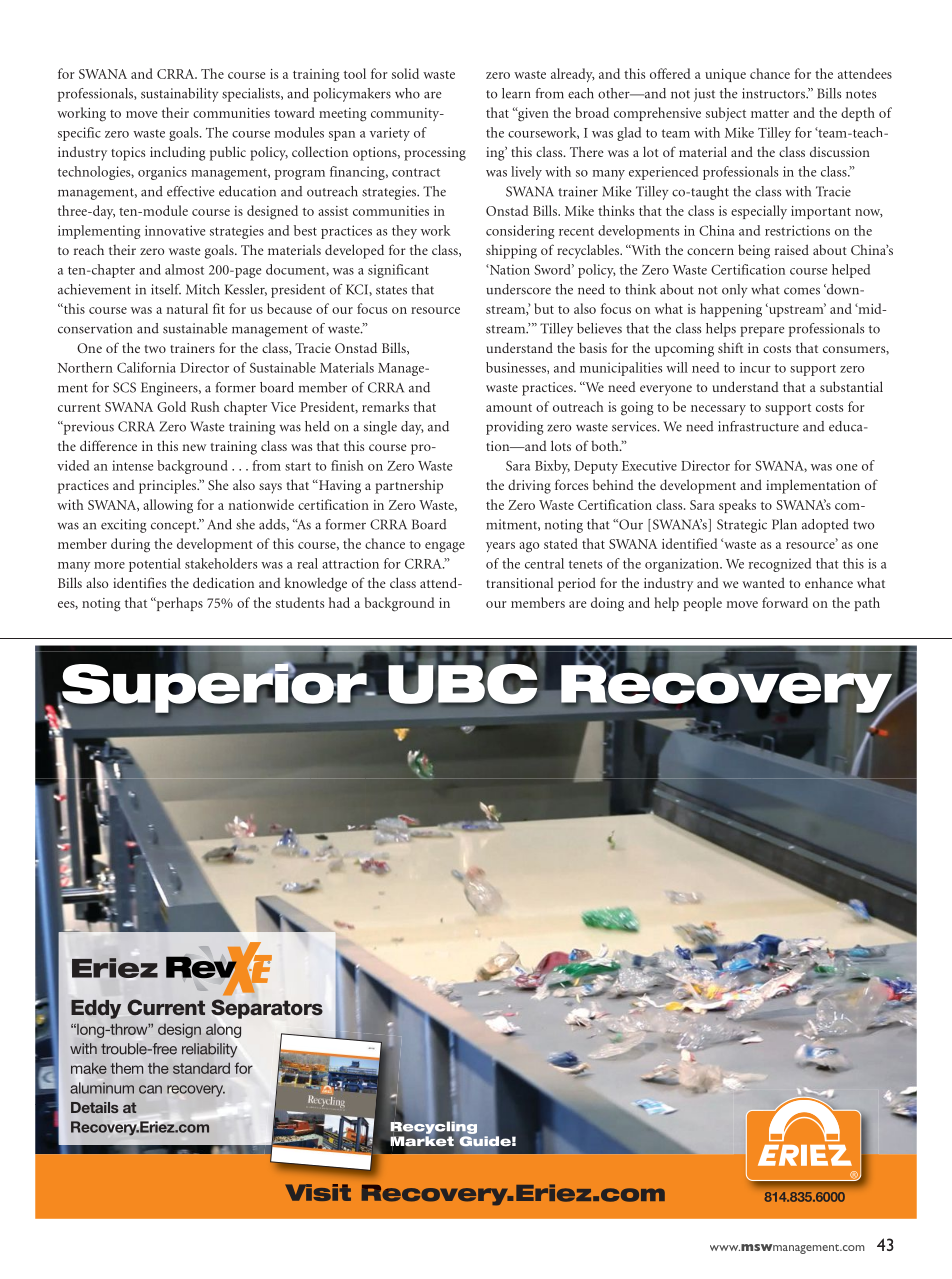 The width and height of the document is (952, 1279). What do you see at coordinates (179, 95) in the document?
I see `sustainability` at bounding box center [179, 95].
